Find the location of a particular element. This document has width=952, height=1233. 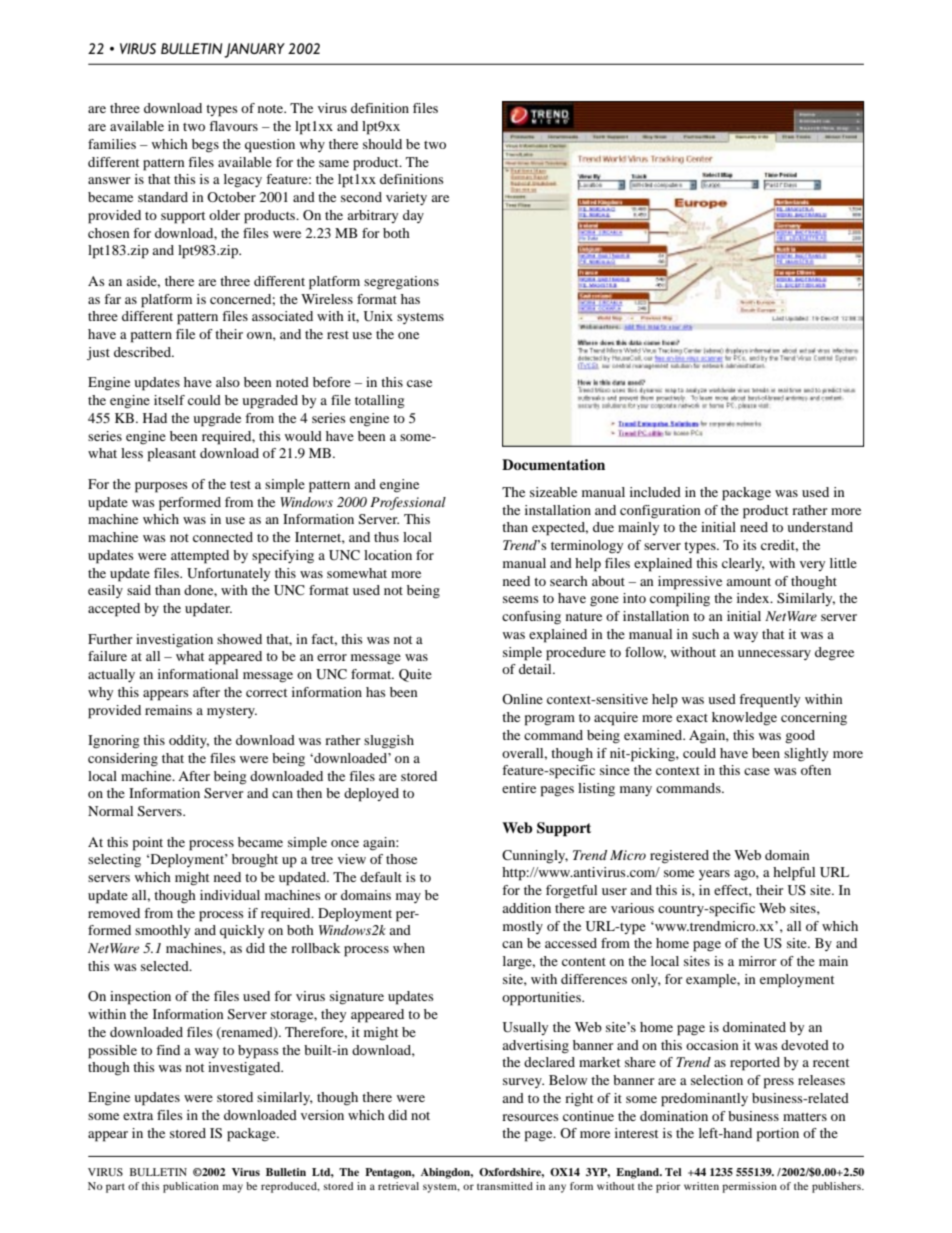

variety is located at coordinates (406, 198).
